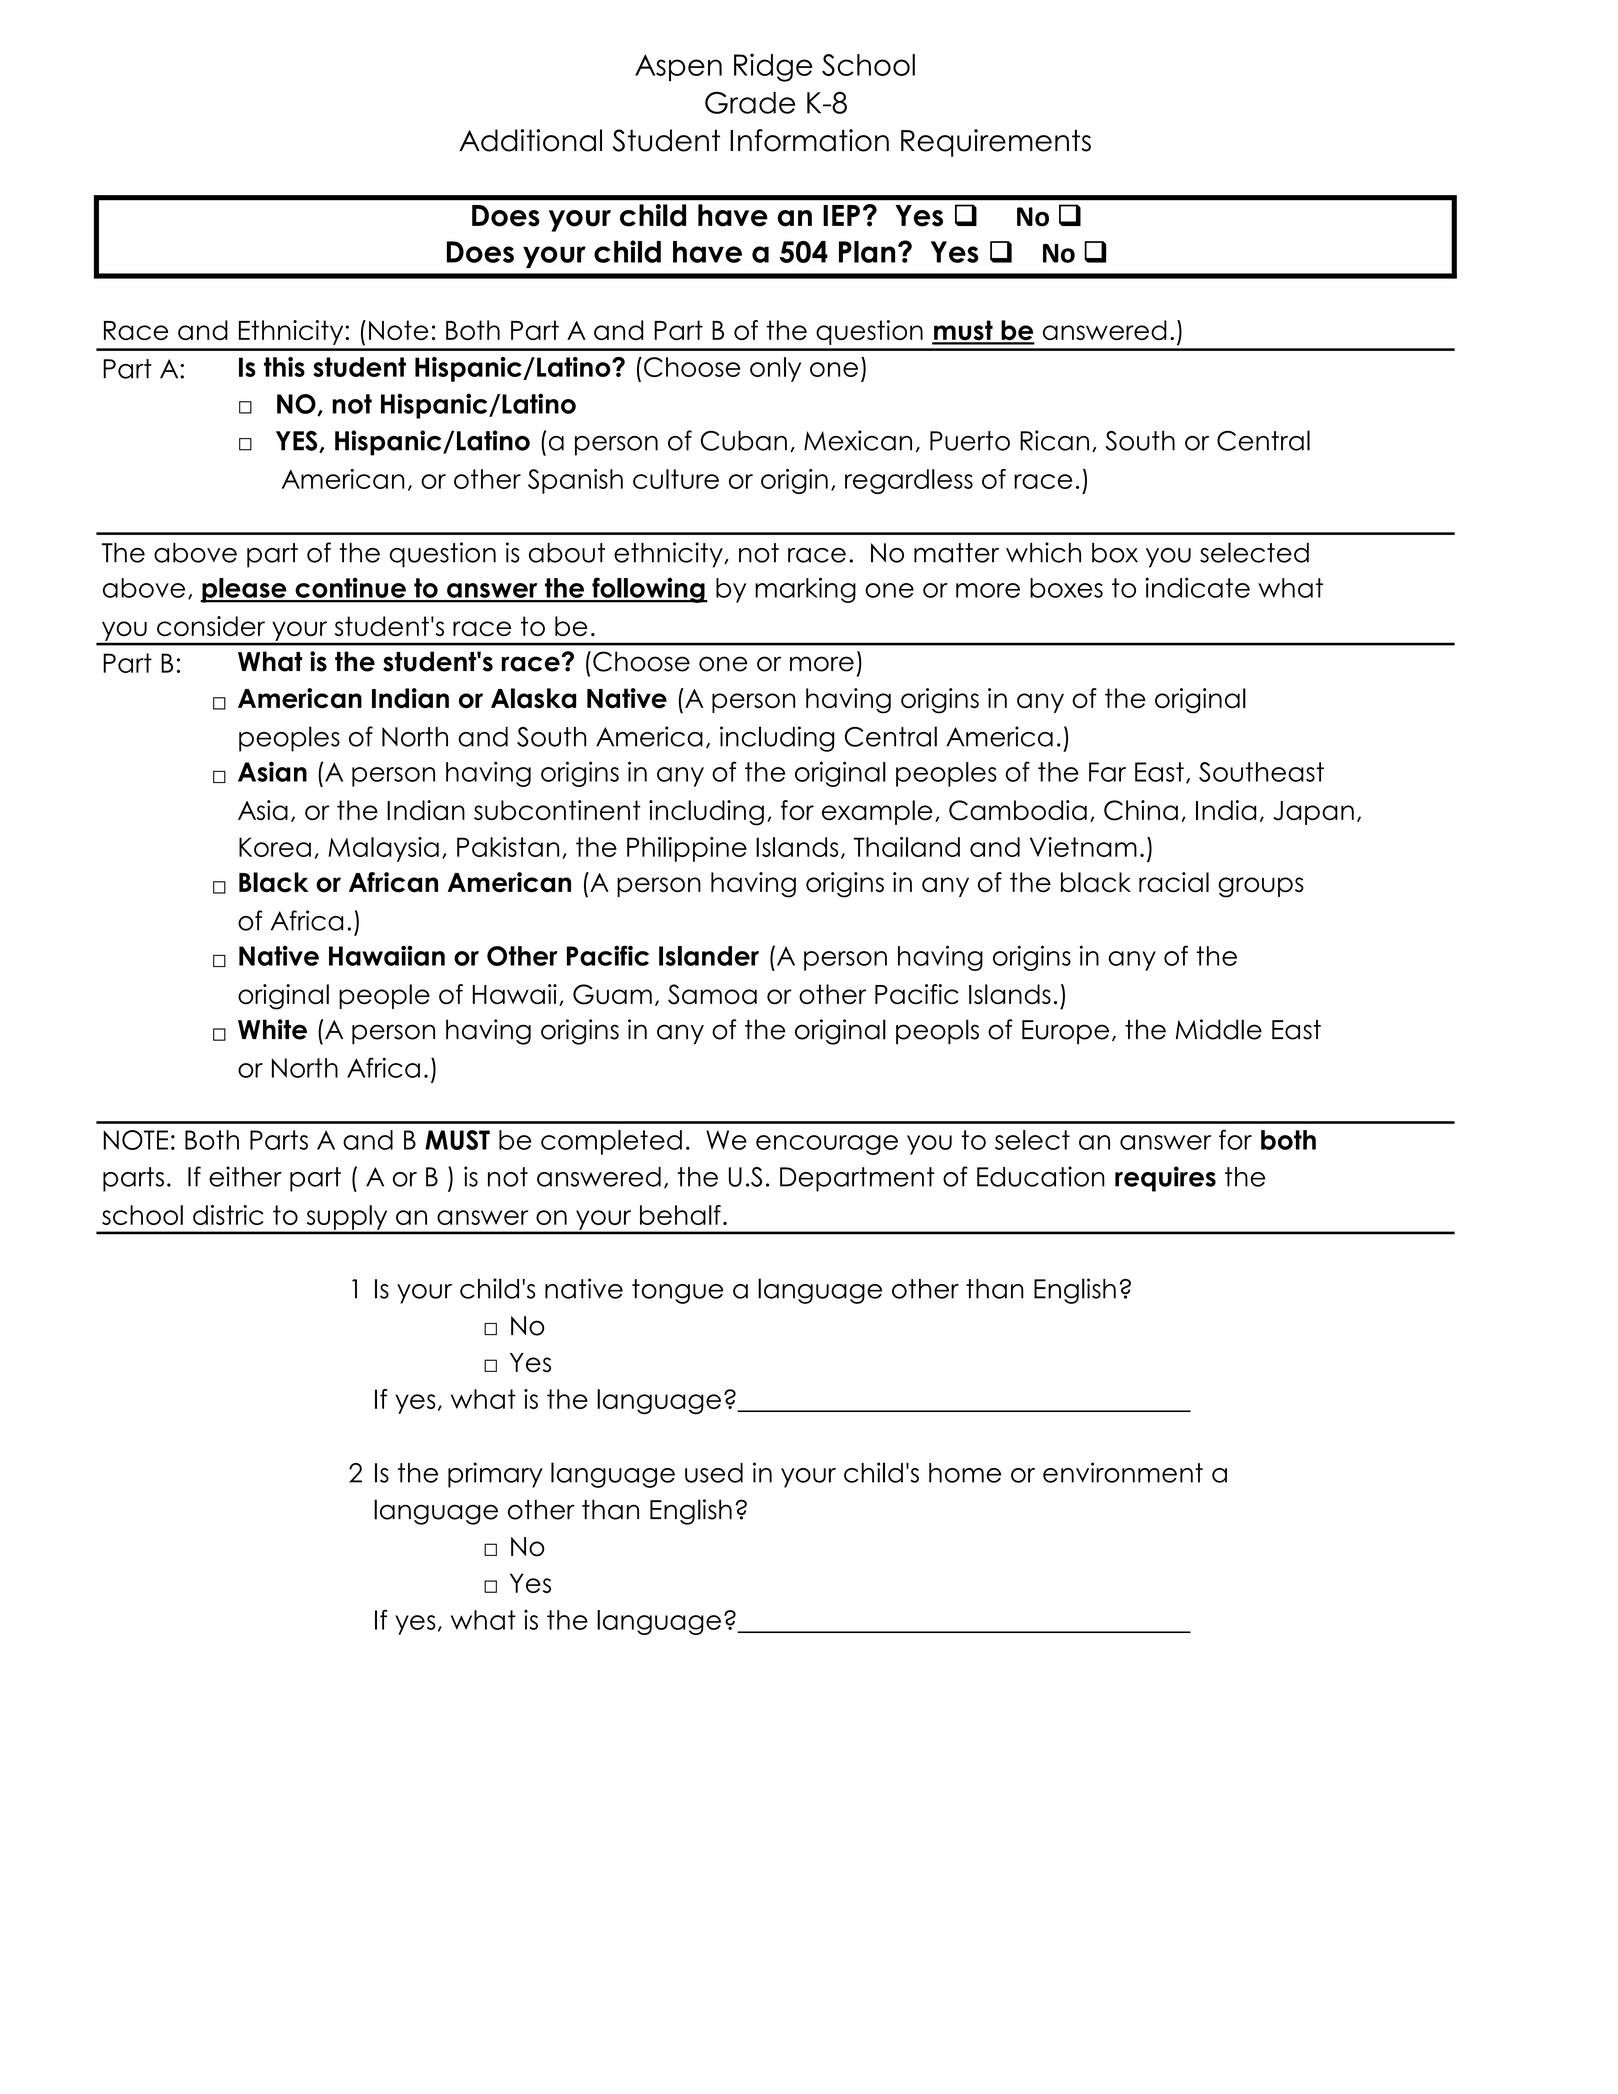 The width and height of the image is (1618, 2094). I want to click on Grade, so click(750, 102).
